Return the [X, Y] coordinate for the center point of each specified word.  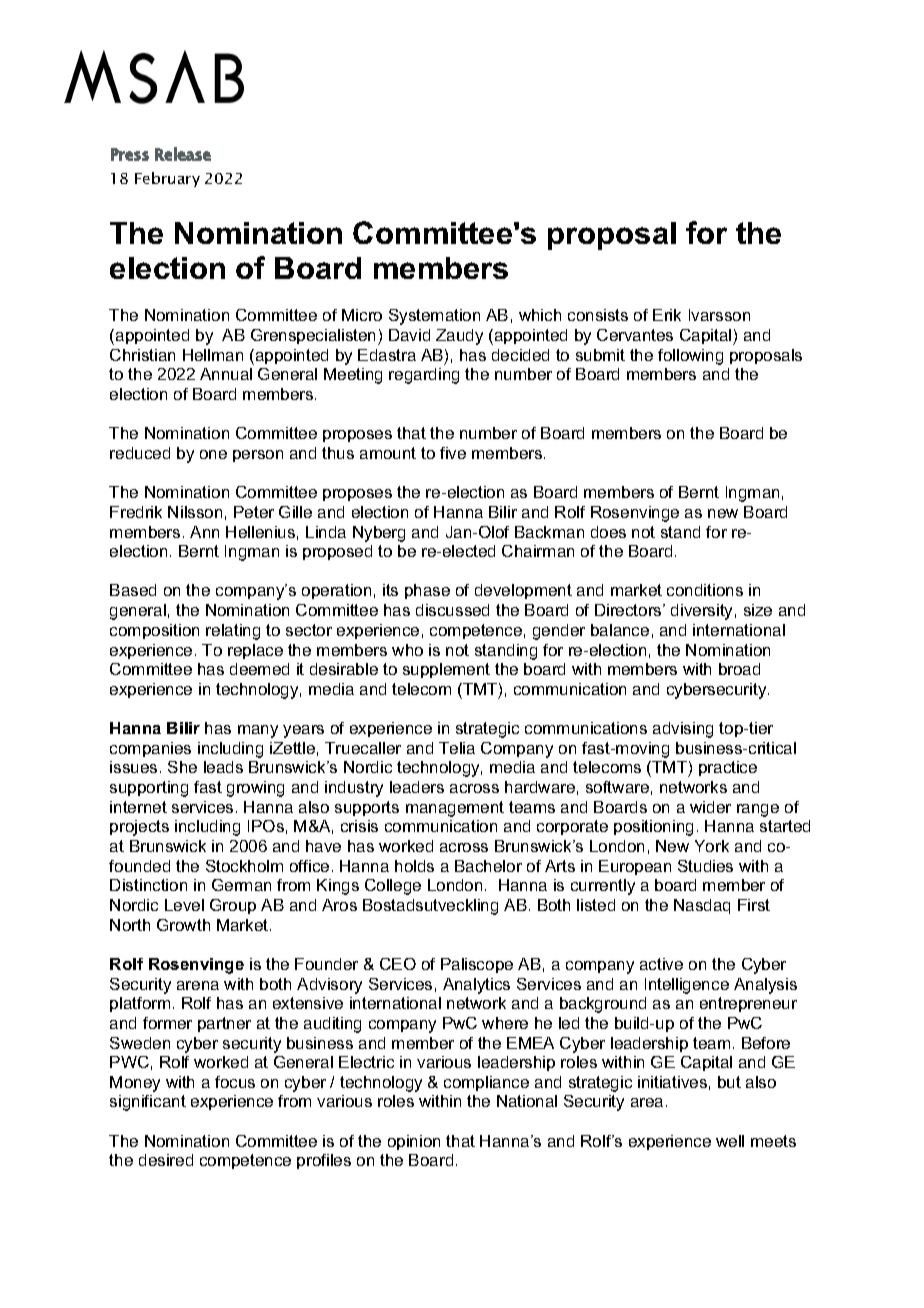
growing [255, 789]
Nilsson [195, 512]
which [540, 315]
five [453, 453]
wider [710, 807]
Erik [667, 315]
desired [166, 1160]
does [608, 532]
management [455, 809]
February [167, 179]
